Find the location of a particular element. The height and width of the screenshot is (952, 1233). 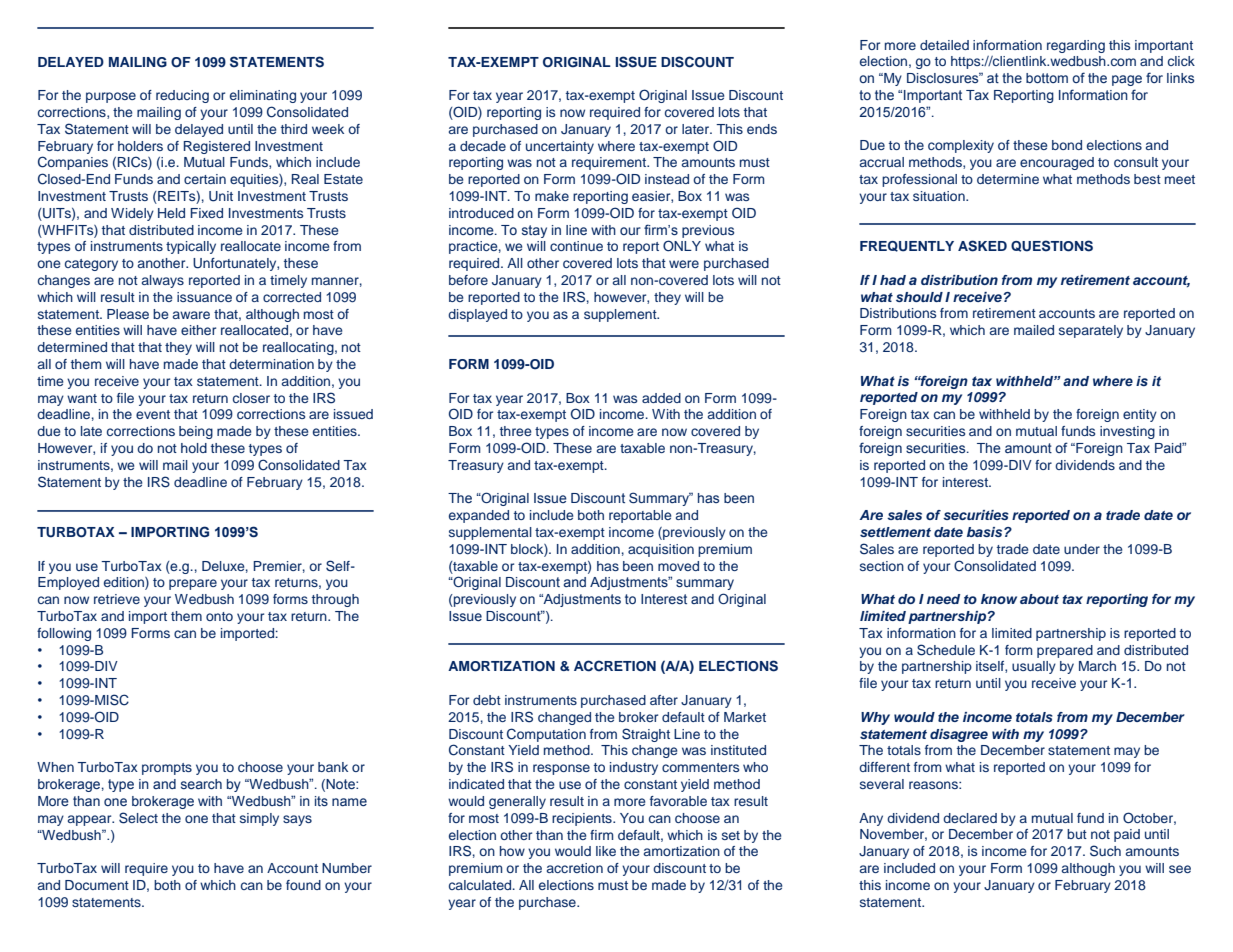

like is located at coordinates (606, 851).
